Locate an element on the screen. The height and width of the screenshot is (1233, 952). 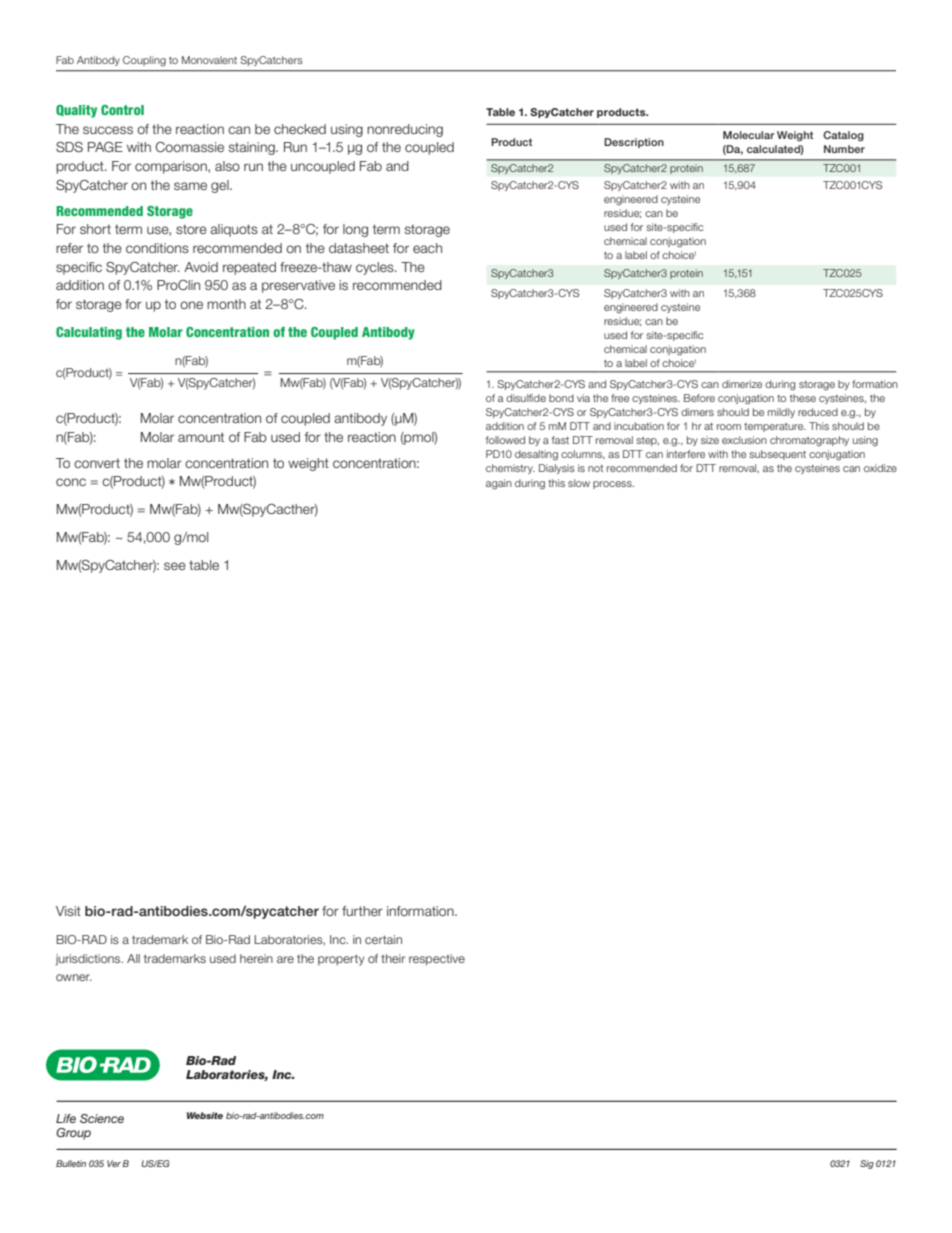
Molecular is located at coordinates (749, 135).
